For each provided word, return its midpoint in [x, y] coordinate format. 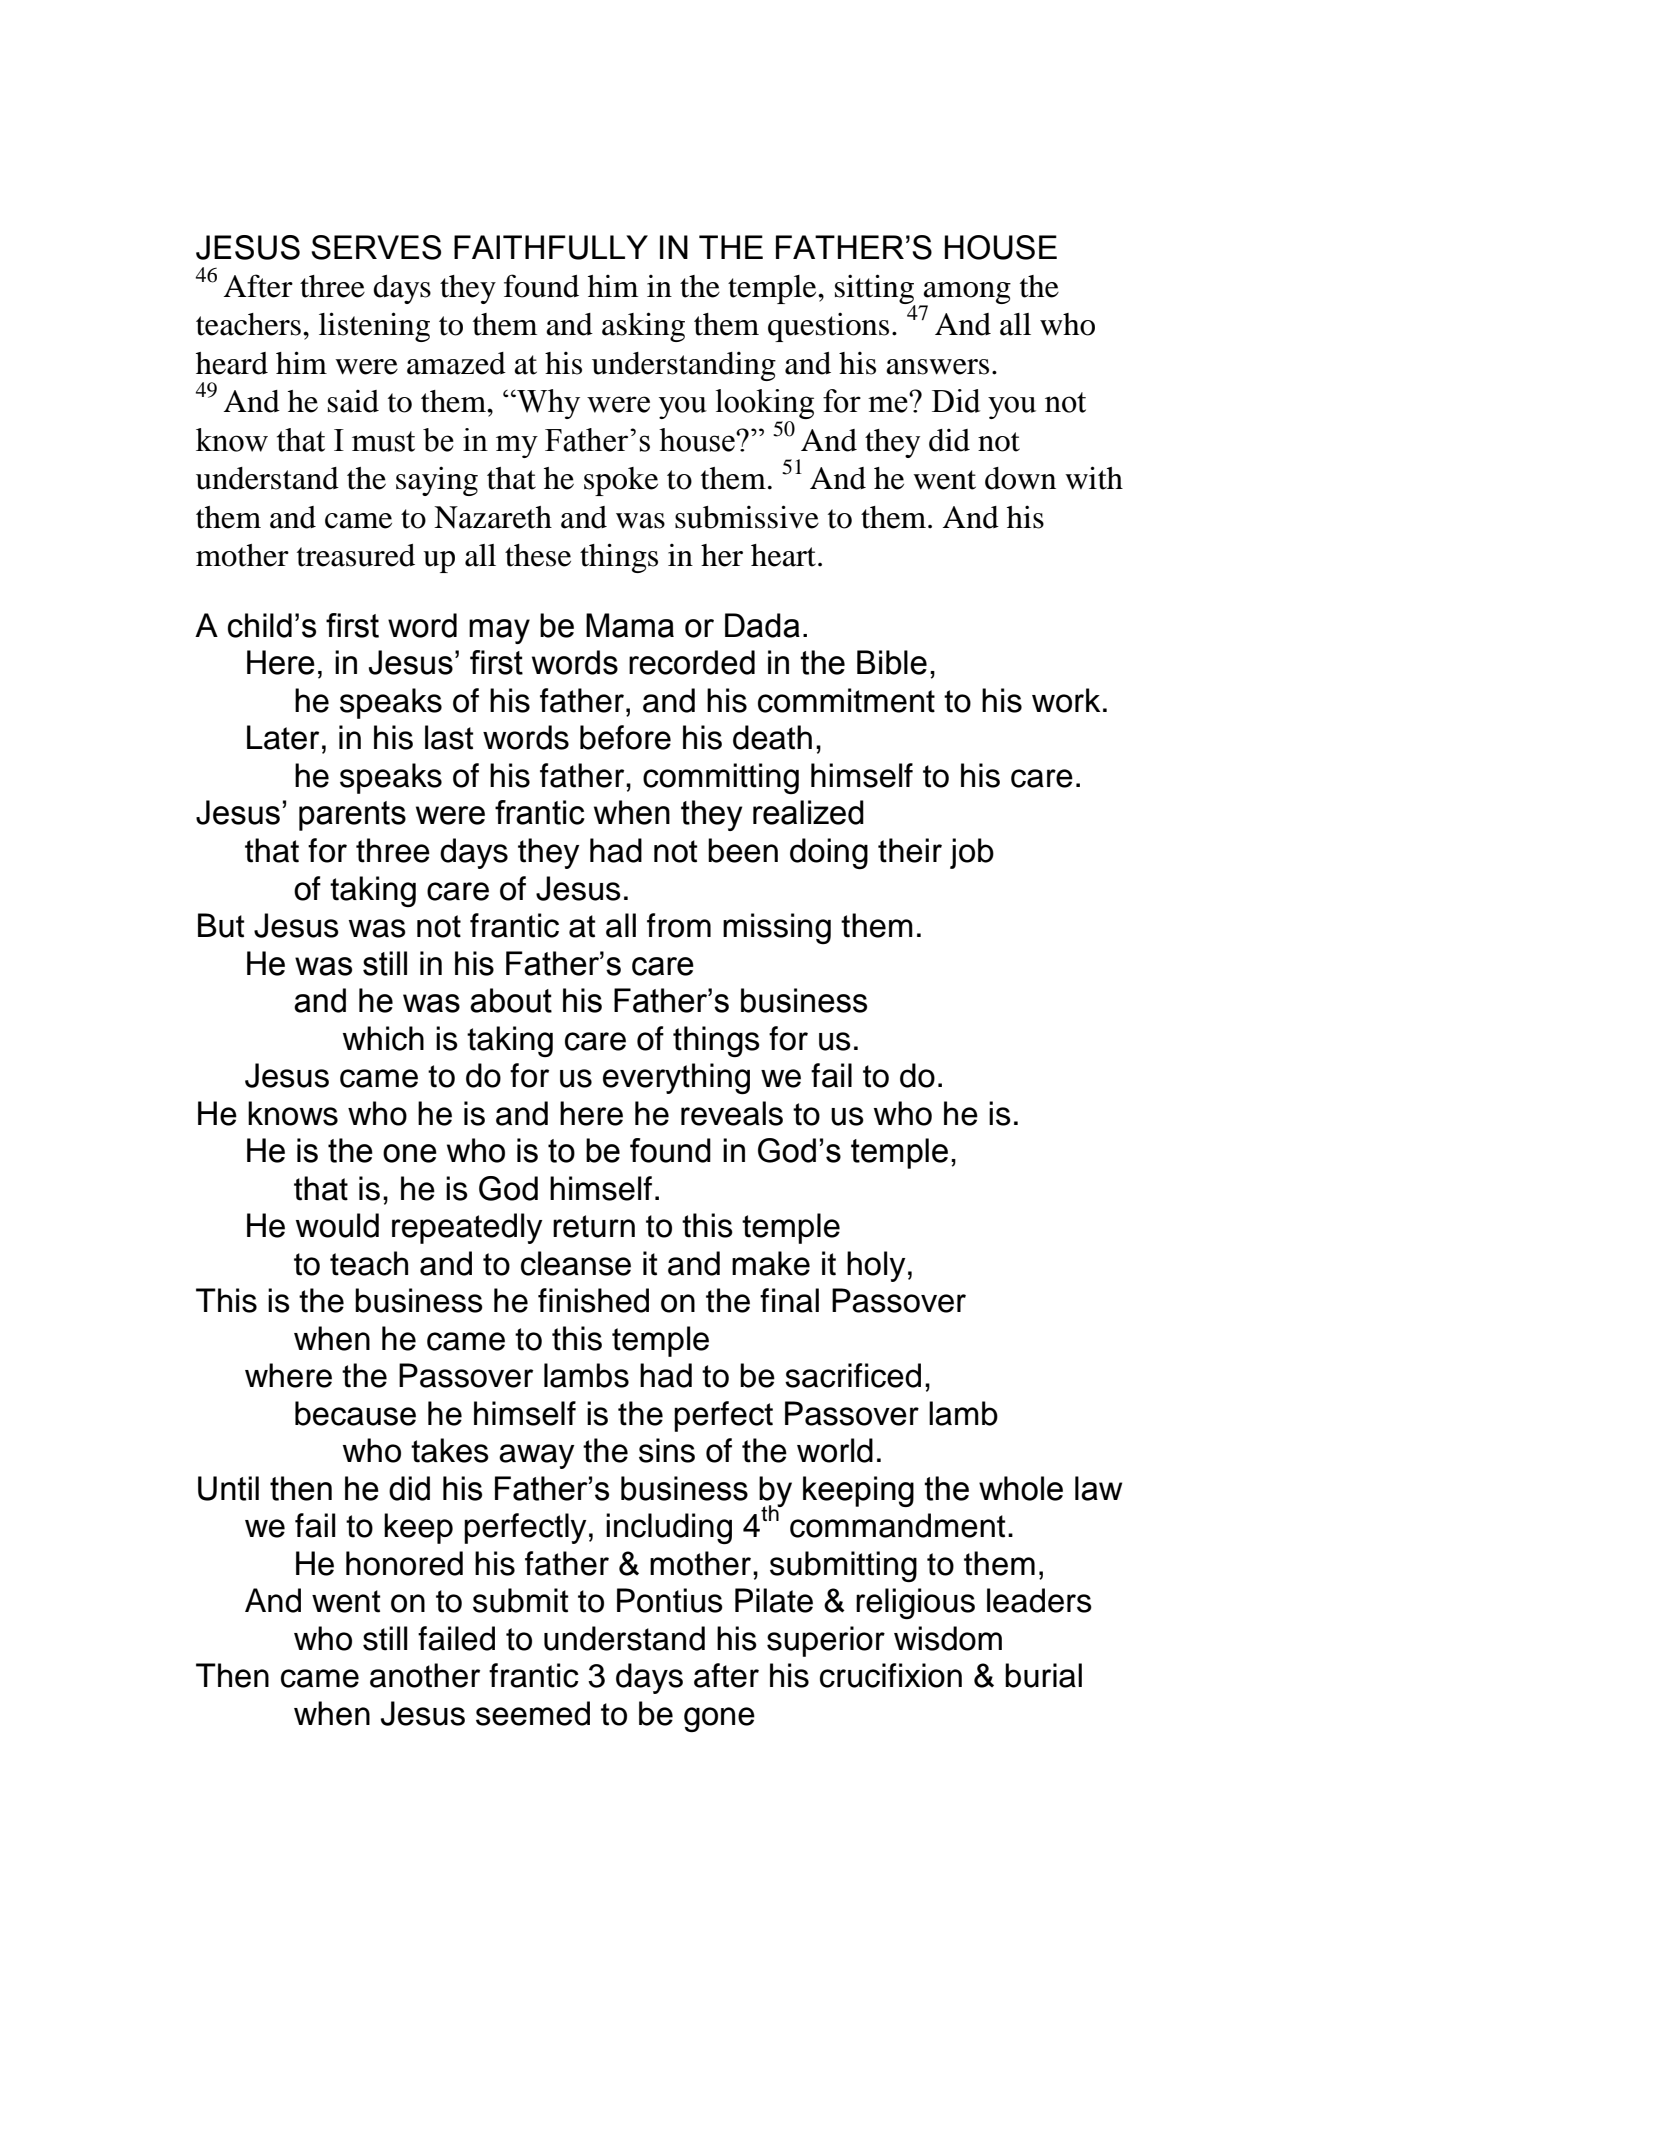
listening [374, 327]
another [425, 1675]
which [383, 1038]
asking [643, 327]
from [679, 925]
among [966, 294]
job [972, 853]
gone [719, 1719]
